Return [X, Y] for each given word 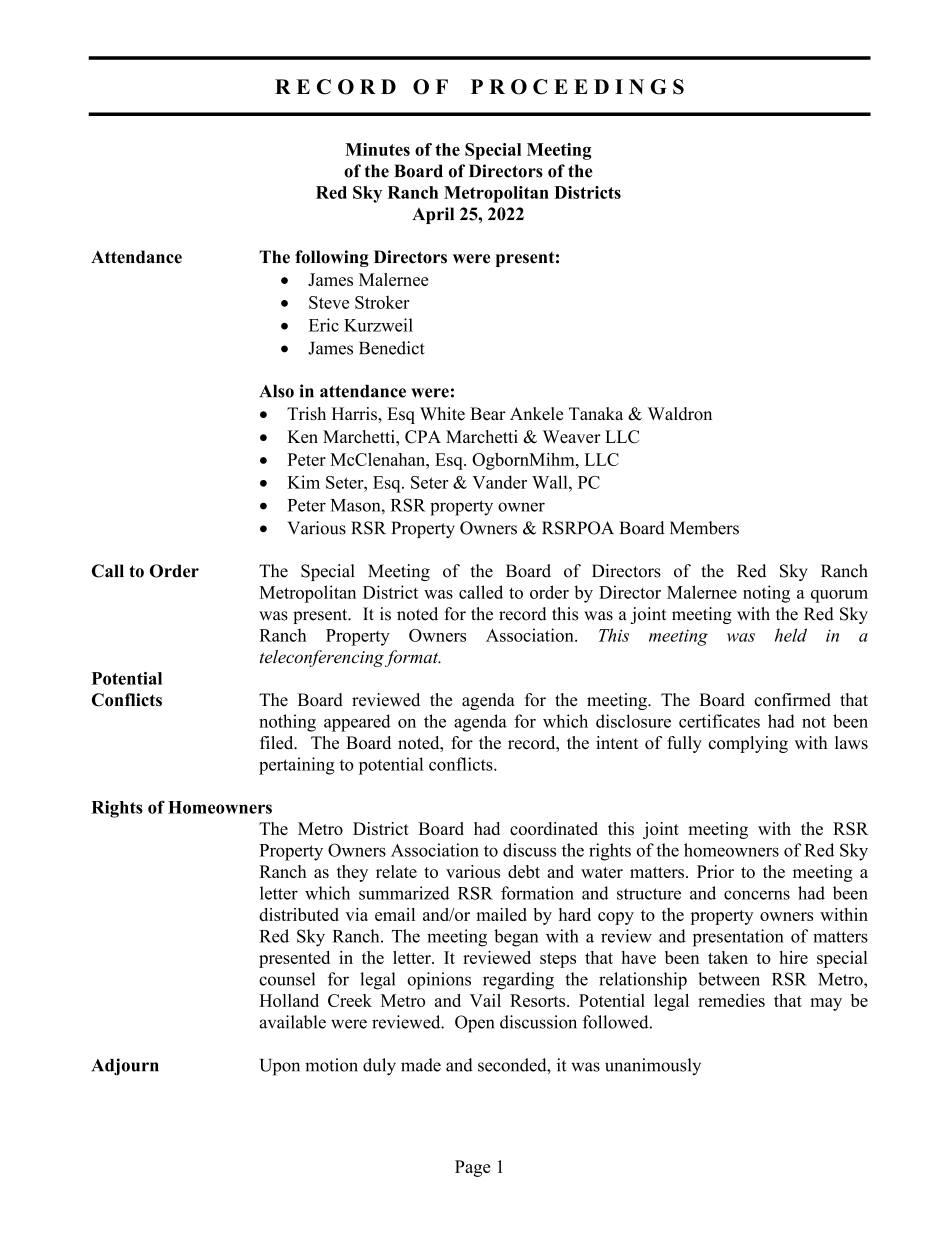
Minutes [377, 149]
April [433, 215]
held [791, 635]
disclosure [633, 721]
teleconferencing [323, 658]
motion [331, 1065]
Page [472, 1168]
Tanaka [596, 413]
